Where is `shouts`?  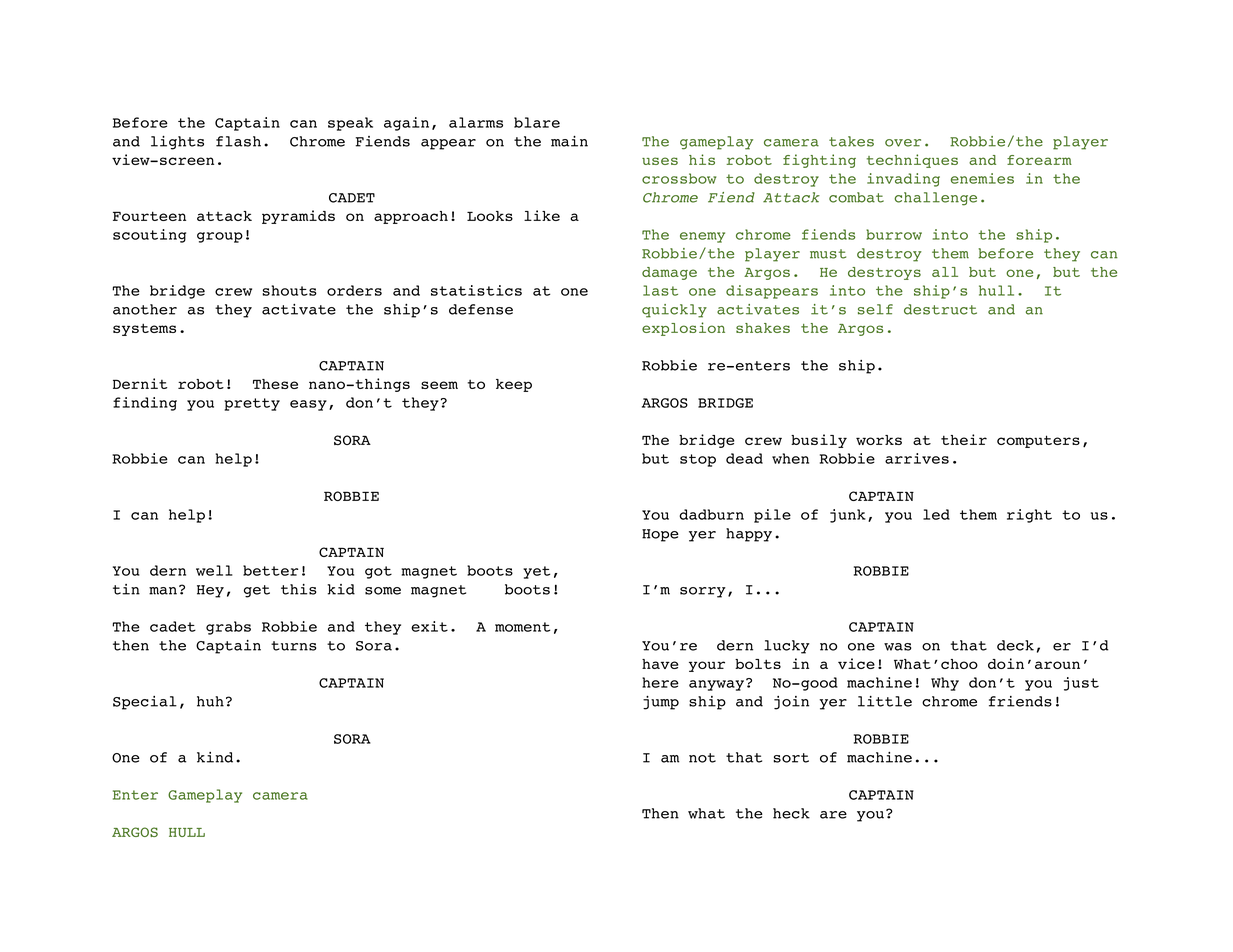 shouts is located at coordinates (289, 290).
